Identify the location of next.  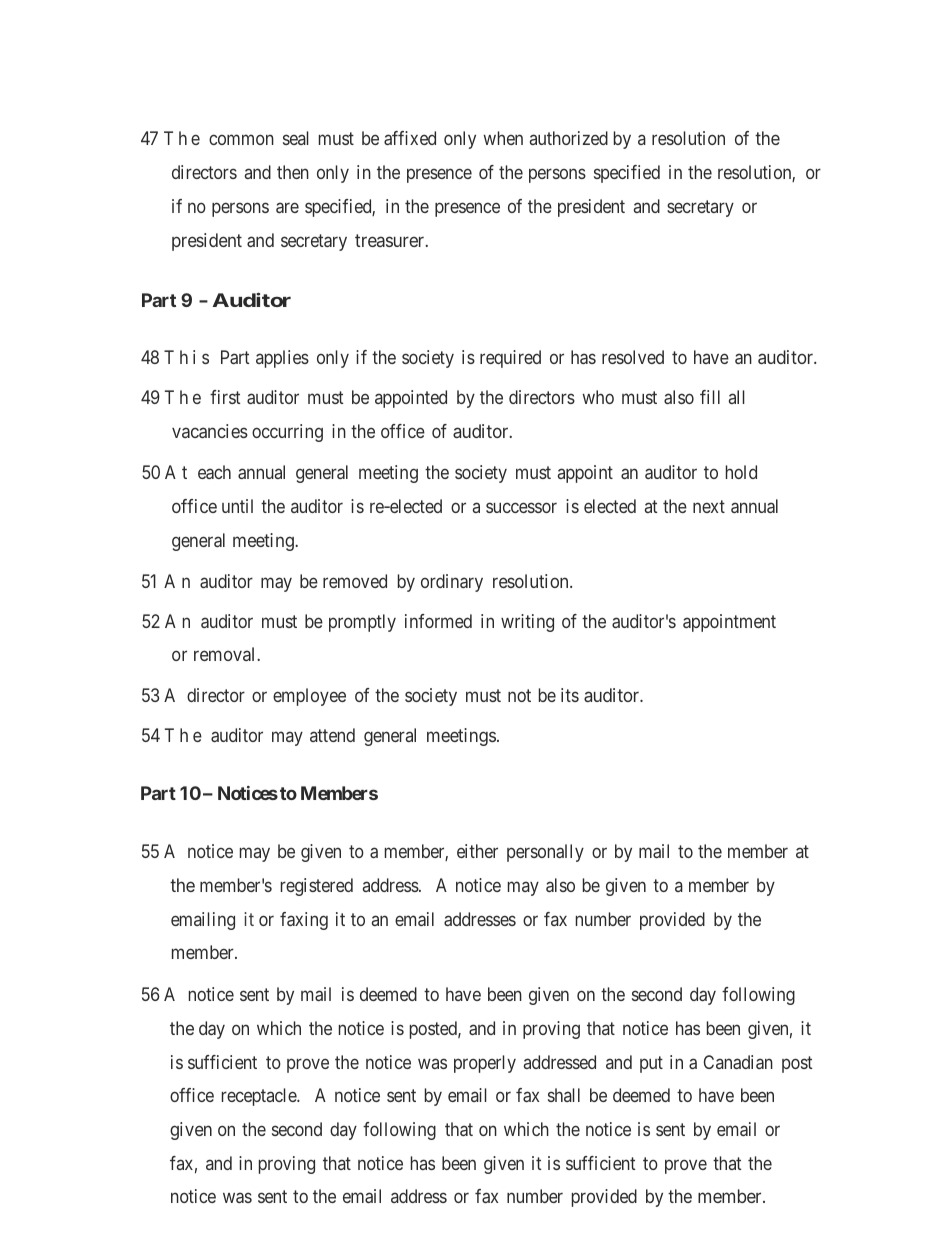
(709, 506).
